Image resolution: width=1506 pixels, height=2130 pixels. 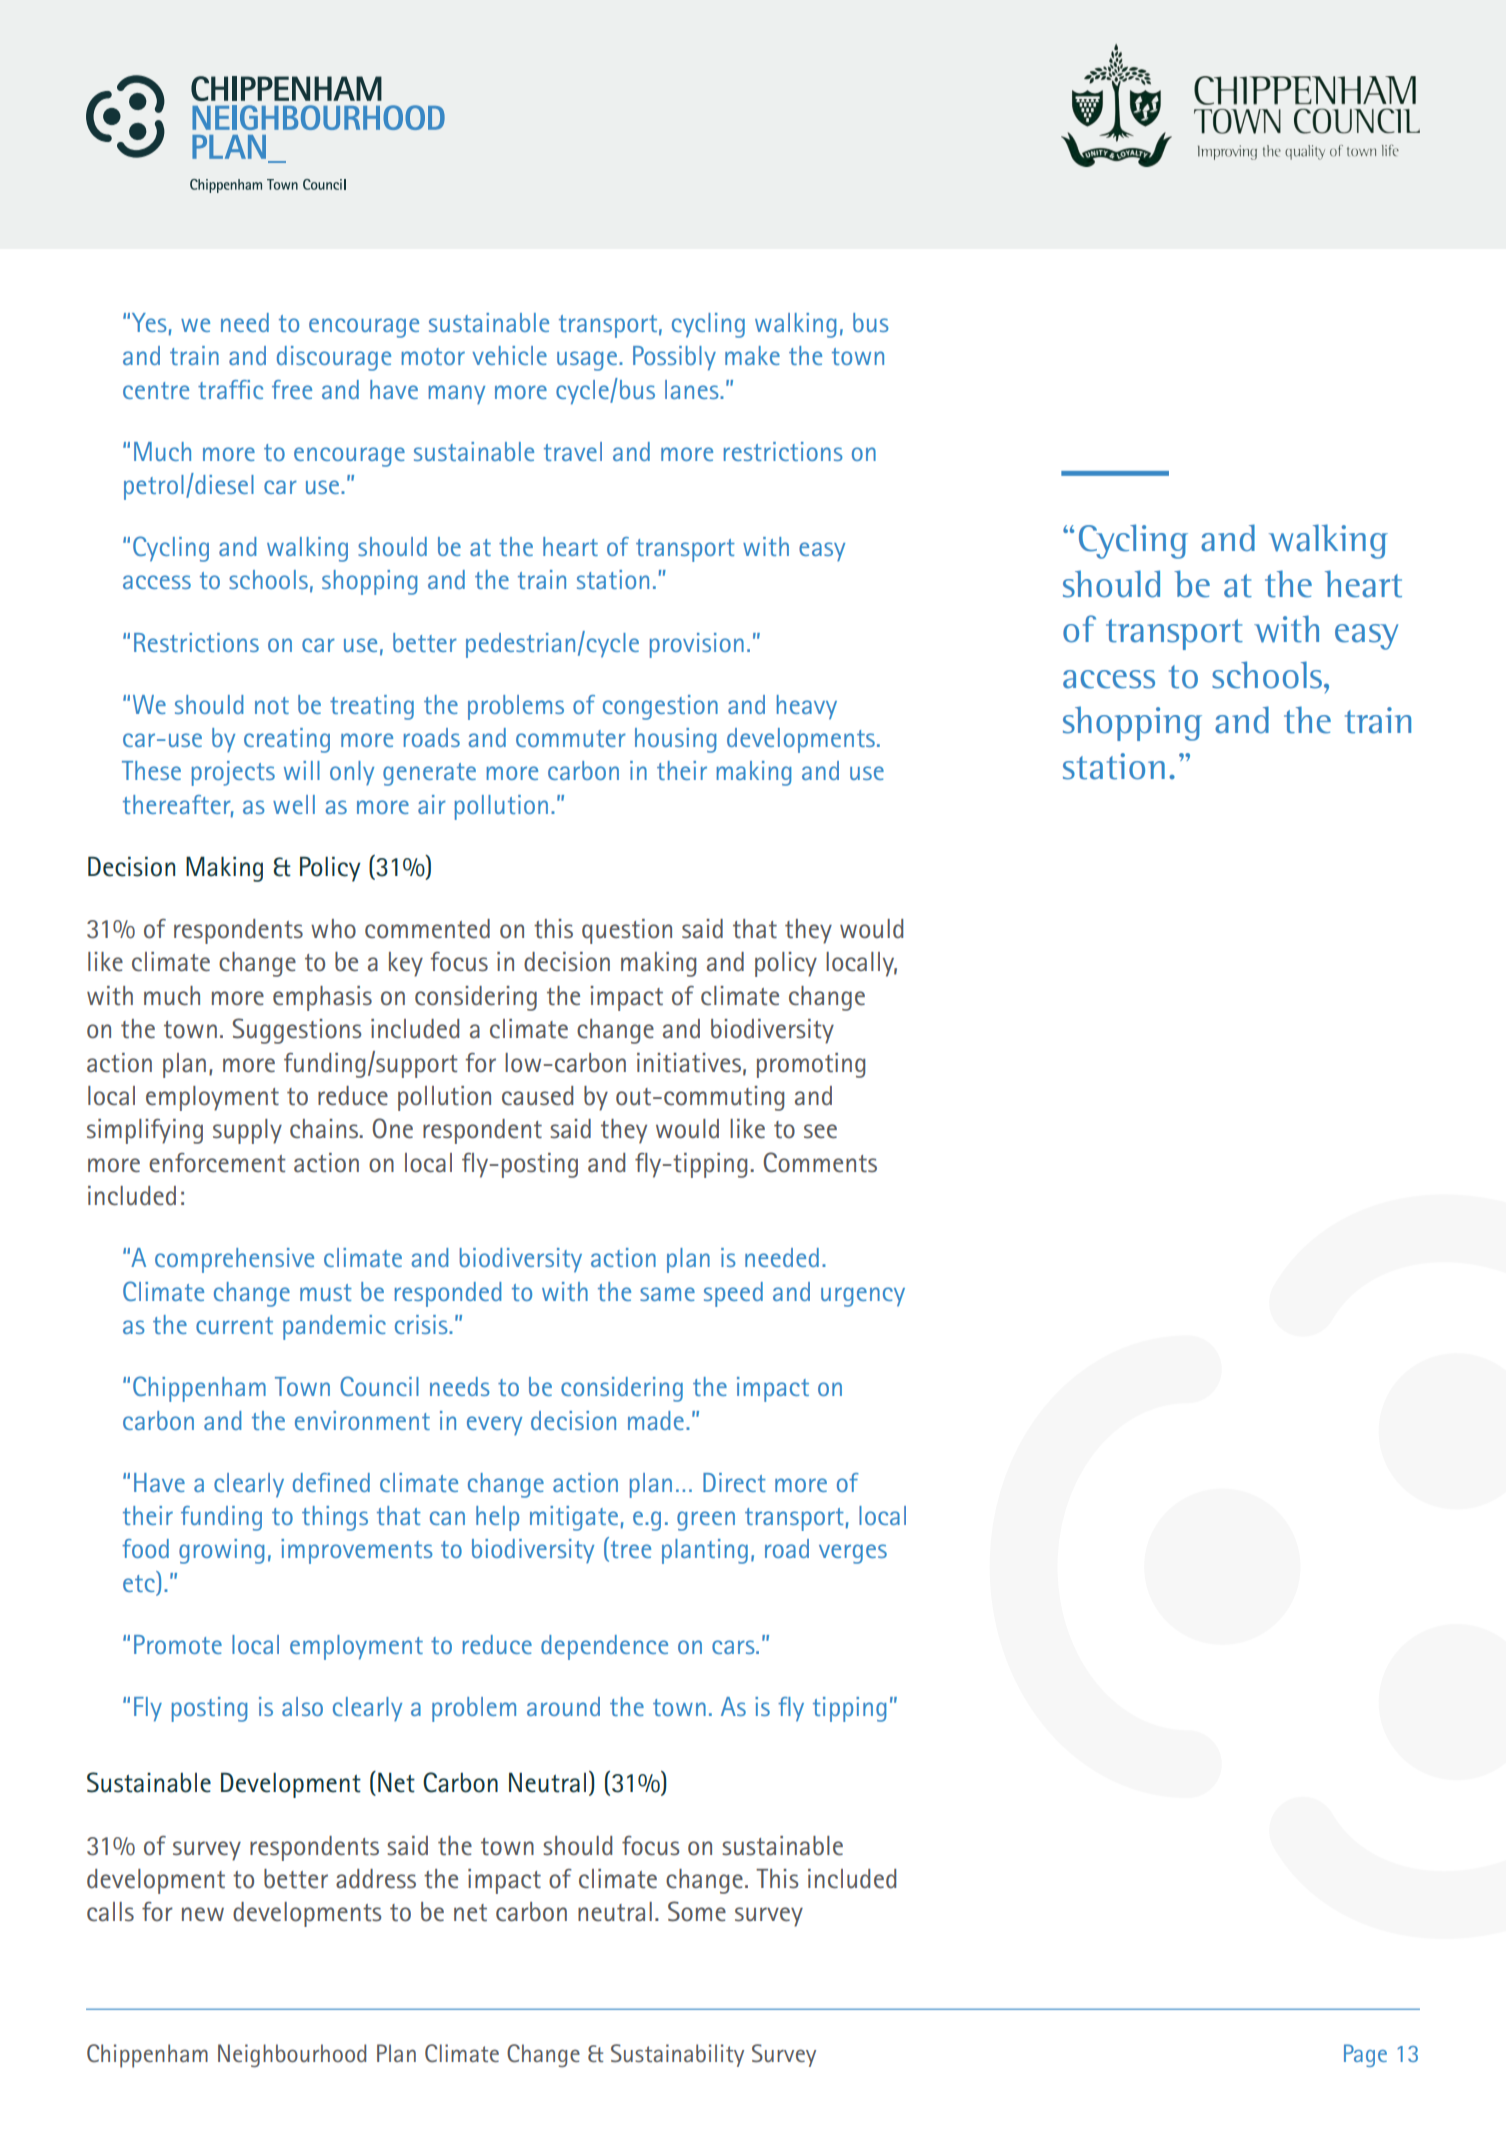 I want to click on verges, so click(x=853, y=1554).
